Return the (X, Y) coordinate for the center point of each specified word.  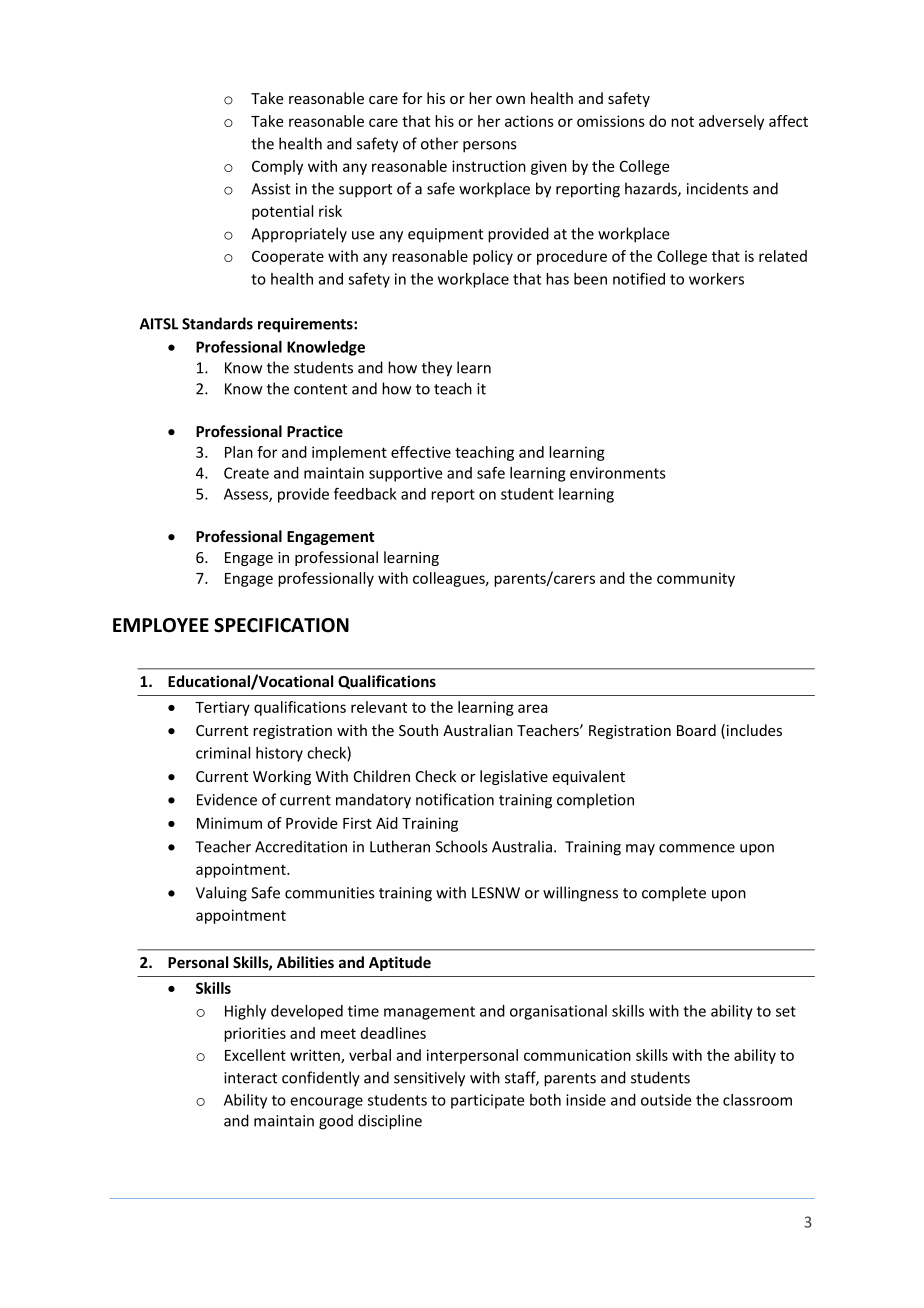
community (696, 579)
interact (250, 1078)
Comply (277, 167)
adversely (731, 122)
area (533, 708)
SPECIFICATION (281, 625)
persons (489, 147)
